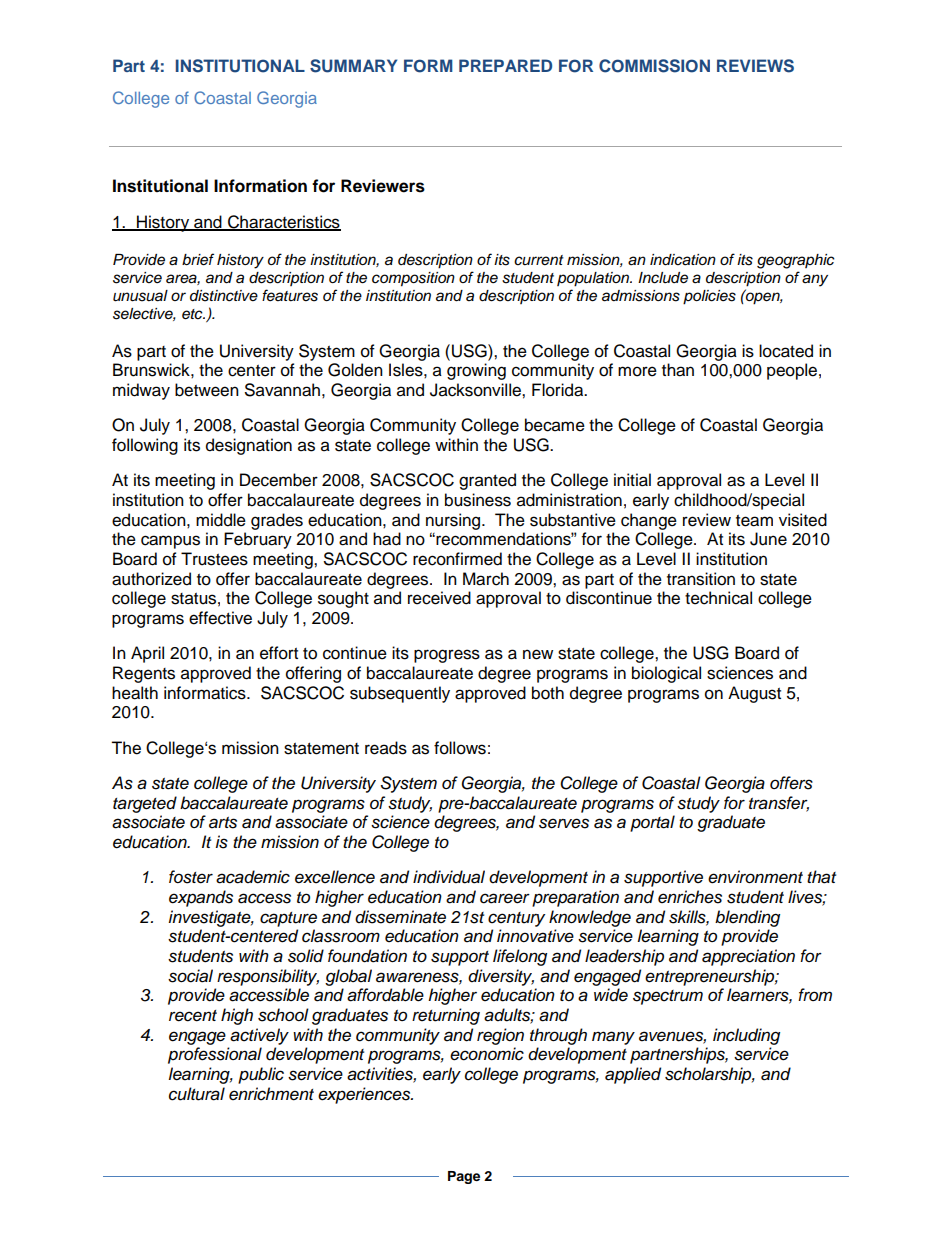 This screenshot has width=952, height=1233. Describe the element at coordinates (718, 598) in the screenshot. I see `technical` at that location.
